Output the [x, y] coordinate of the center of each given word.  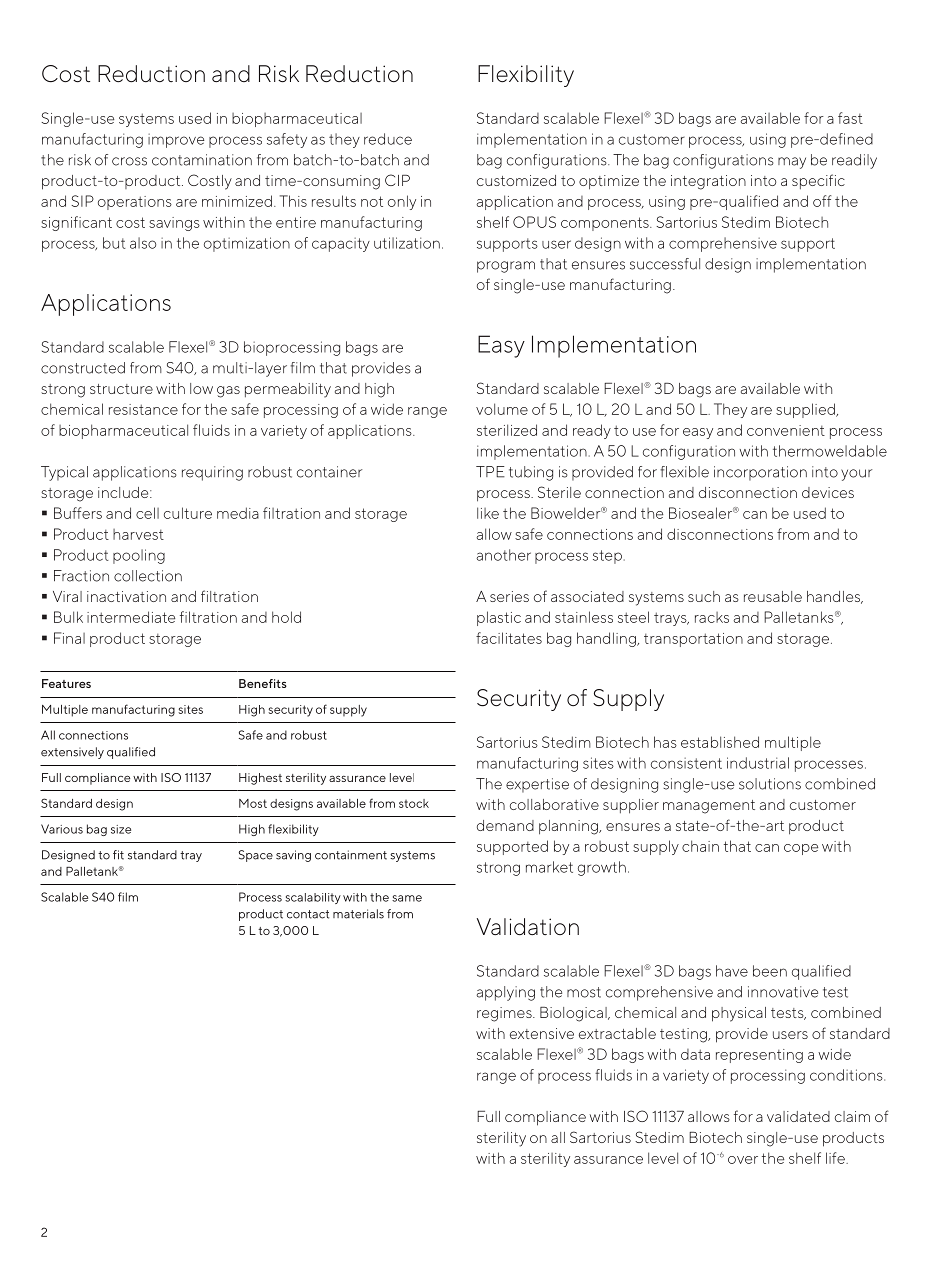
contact [308, 914]
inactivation [126, 596]
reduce [388, 139]
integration [708, 182]
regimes [505, 1014]
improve [176, 141]
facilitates [509, 638]
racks [712, 617]
